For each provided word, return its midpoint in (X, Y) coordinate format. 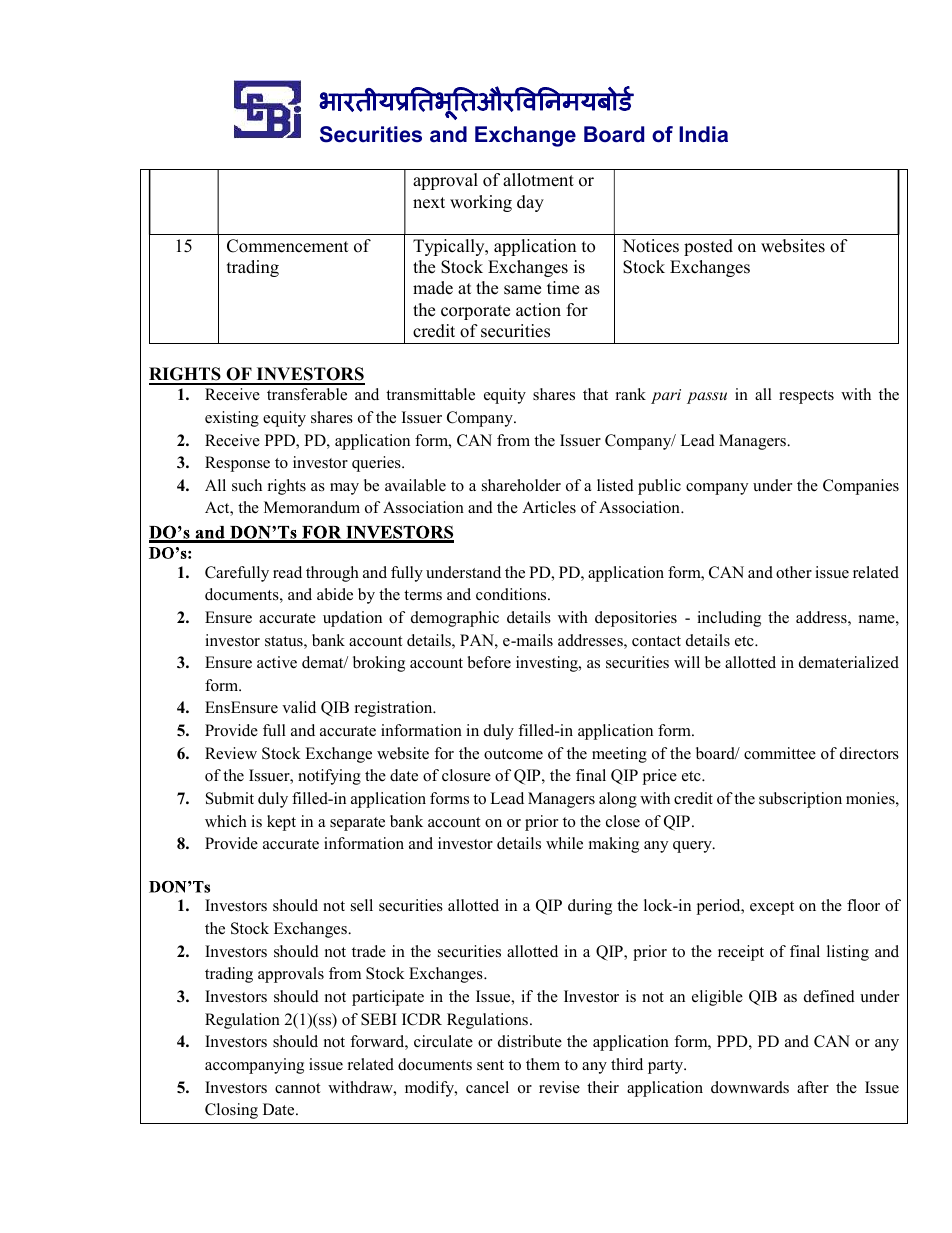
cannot (297, 1088)
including (729, 619)
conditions (512, 594)
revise (559, 1087)
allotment (538, 180)
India (703, 134)
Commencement (288, 246)
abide (335, 594)
